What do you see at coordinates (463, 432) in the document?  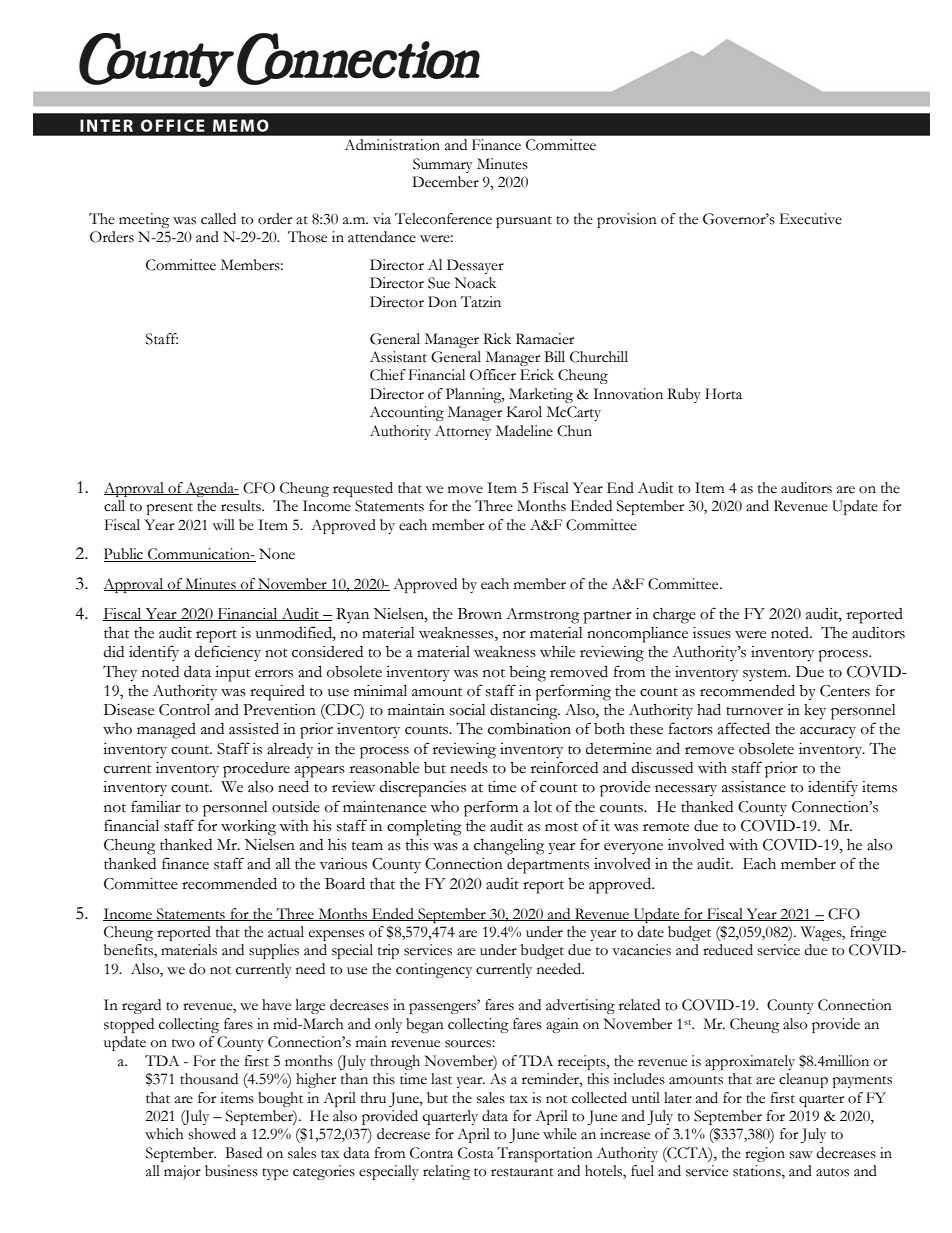 I see `Attorney` at bounding box center [463, 432].
